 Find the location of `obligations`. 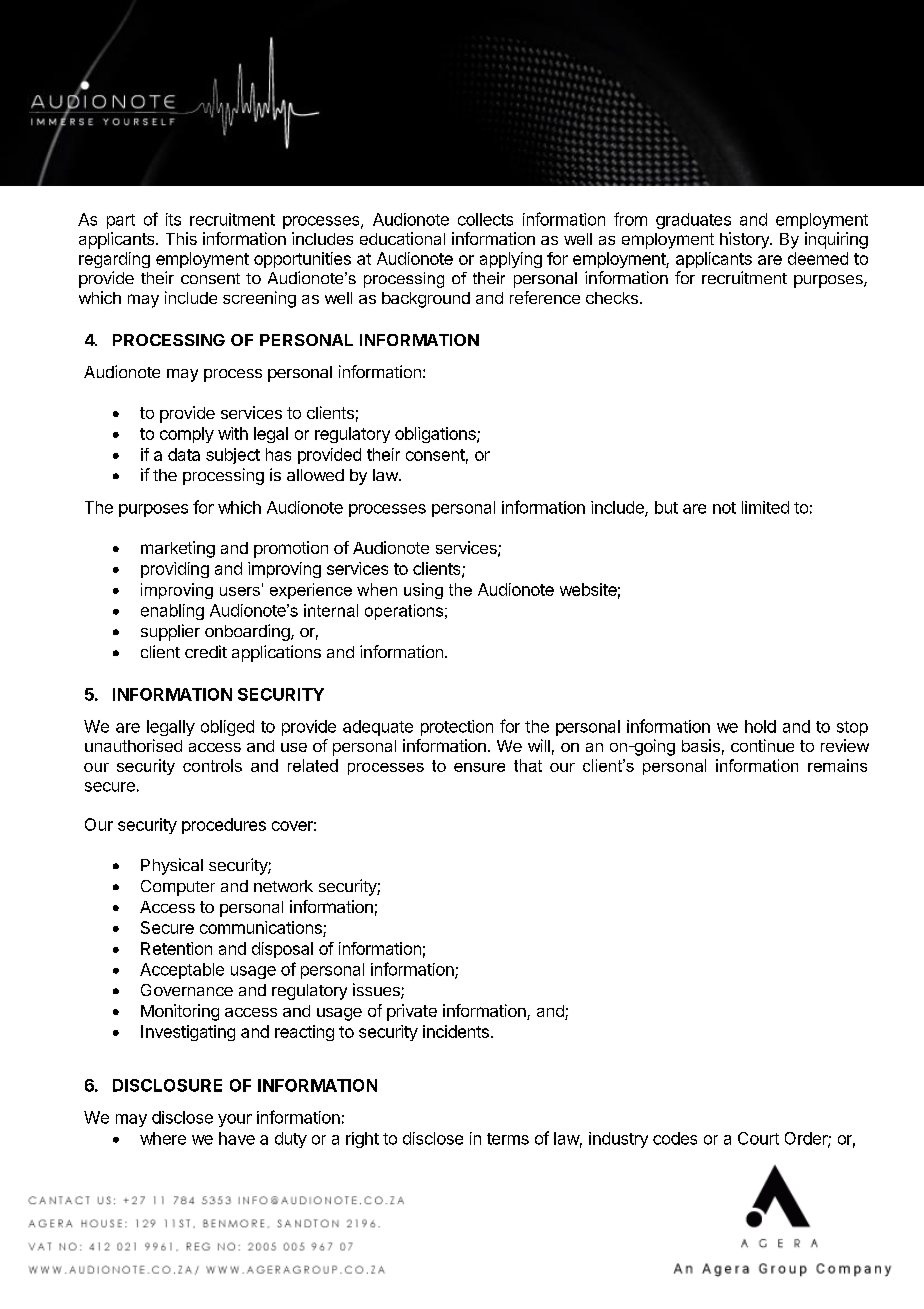

obligations is located at coordinates (436, 435).
